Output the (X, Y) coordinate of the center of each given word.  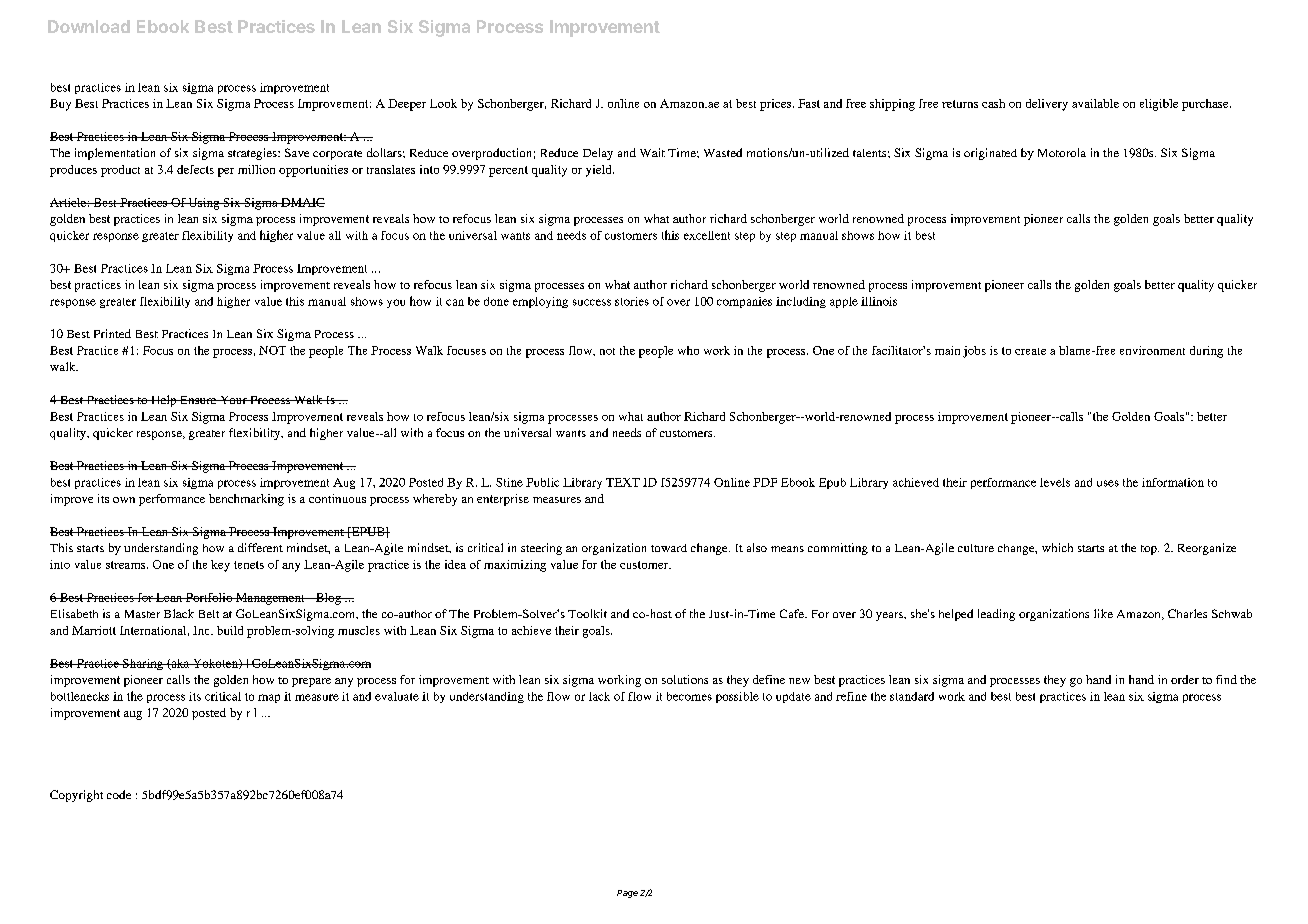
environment (1152, 350)
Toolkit (587, 613)
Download (89, 26)
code (119, 794)
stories (632, 301)
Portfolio (209, 597)
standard (912, 696)
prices (777, 105)
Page (627, 894)
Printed (112, 333)
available (1095, 103)
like (1103, 613)
